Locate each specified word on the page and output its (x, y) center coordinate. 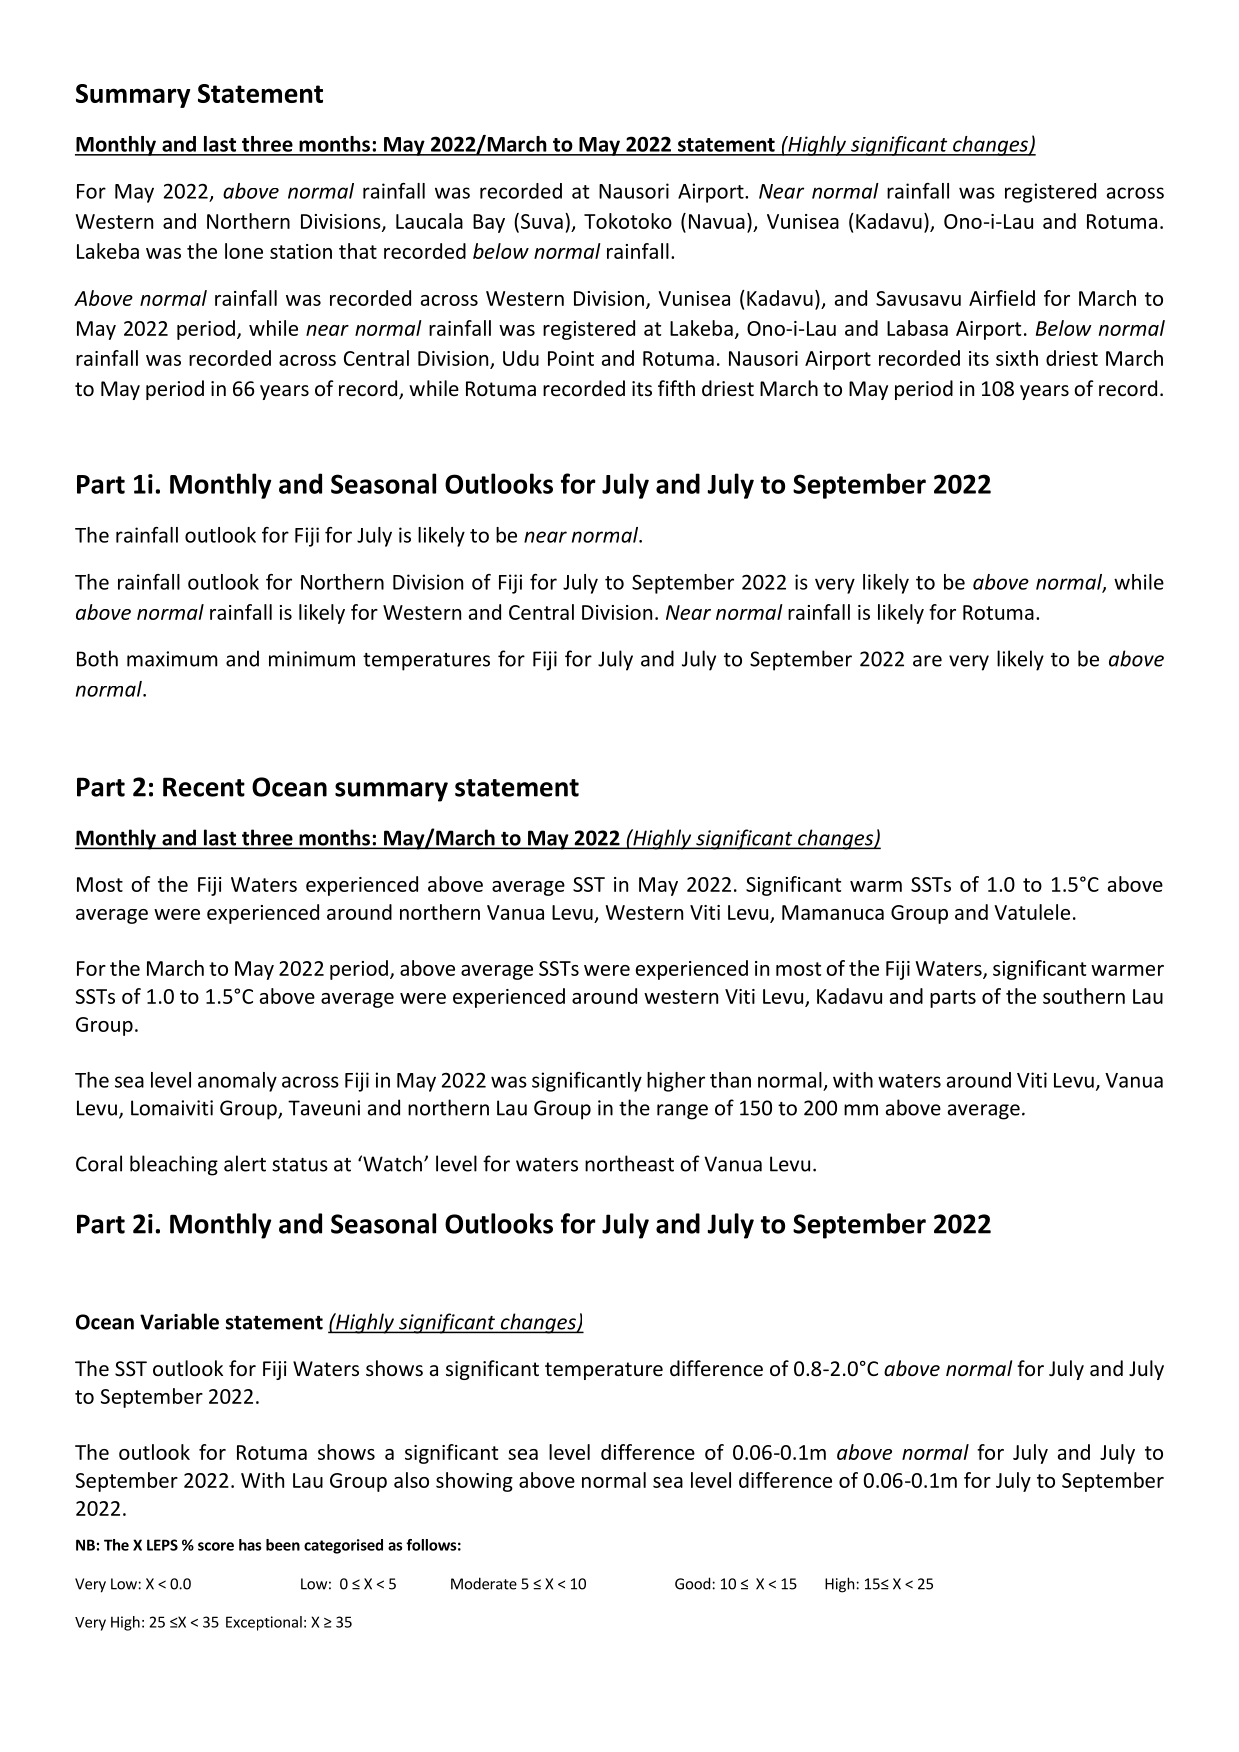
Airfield (1002, 298)
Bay (489, 223)
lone (244, 251)
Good (692, 1583)
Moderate (484, 1583)
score (216, 1546)
